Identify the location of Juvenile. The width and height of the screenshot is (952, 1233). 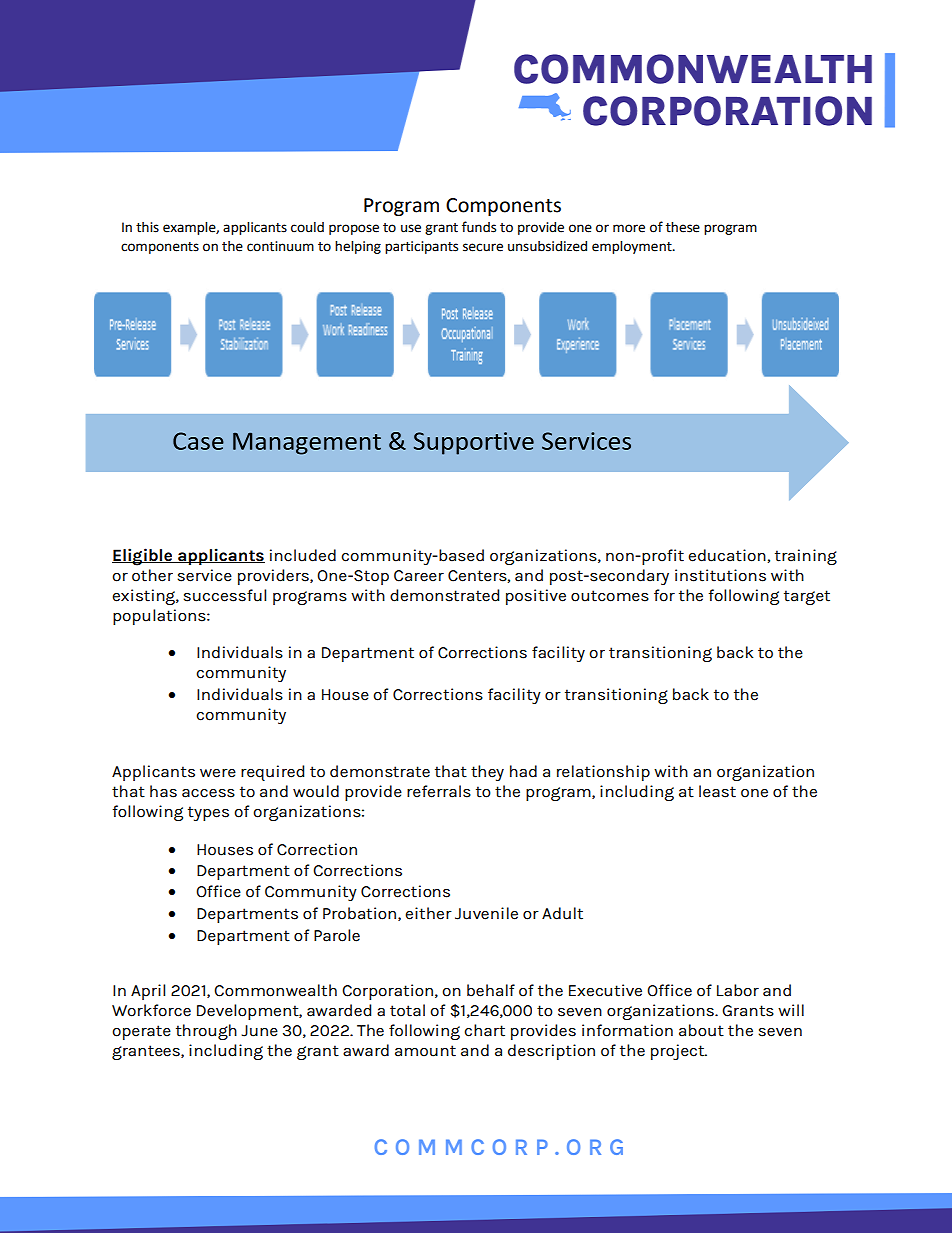
(486, 913).
